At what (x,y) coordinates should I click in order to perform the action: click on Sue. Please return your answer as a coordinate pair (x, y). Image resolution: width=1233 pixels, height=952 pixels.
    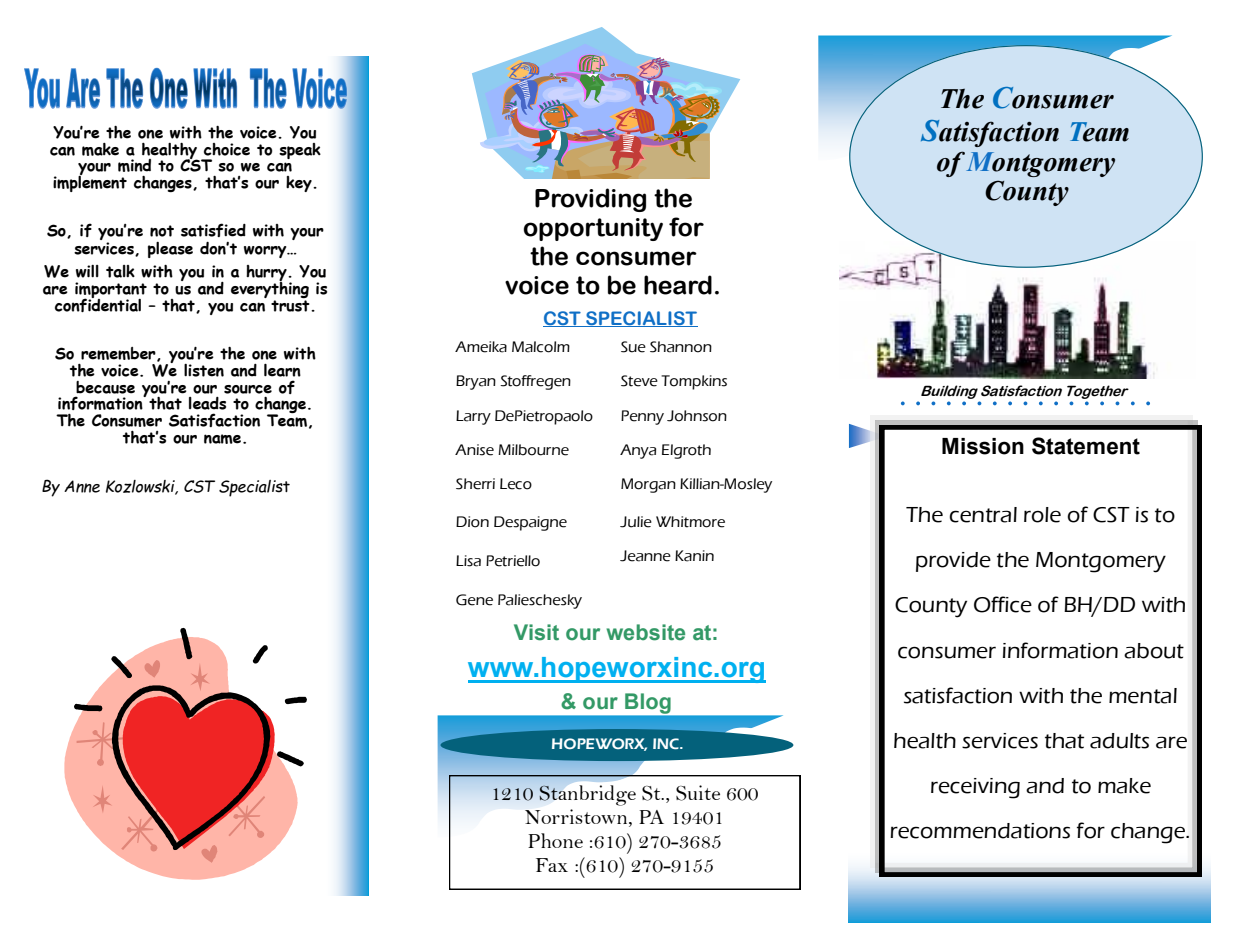
    Looking at the image, I should click on (633, 347).
